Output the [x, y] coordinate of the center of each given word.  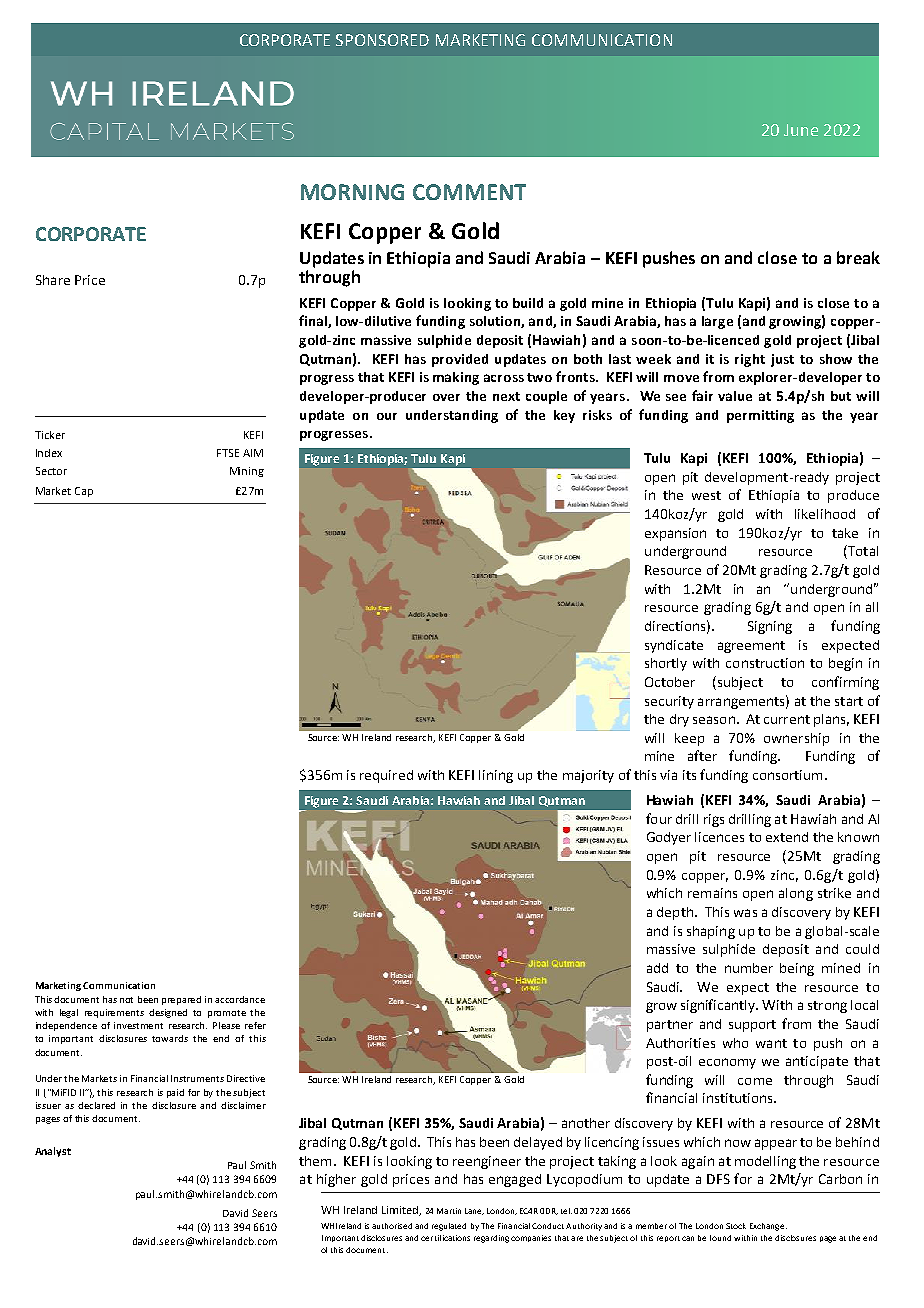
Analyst [53, 1152]
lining [496, 776]
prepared [181, 1000]
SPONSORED [382, 40]
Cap [84, 492]
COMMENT [469, 192]
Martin [449, 1211]
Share [53, 280]
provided [460, 360]
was [745, 913]
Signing [770, 627]
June [801, 130]
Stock [736, 1226]
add [657, 968]
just [782, 360]
